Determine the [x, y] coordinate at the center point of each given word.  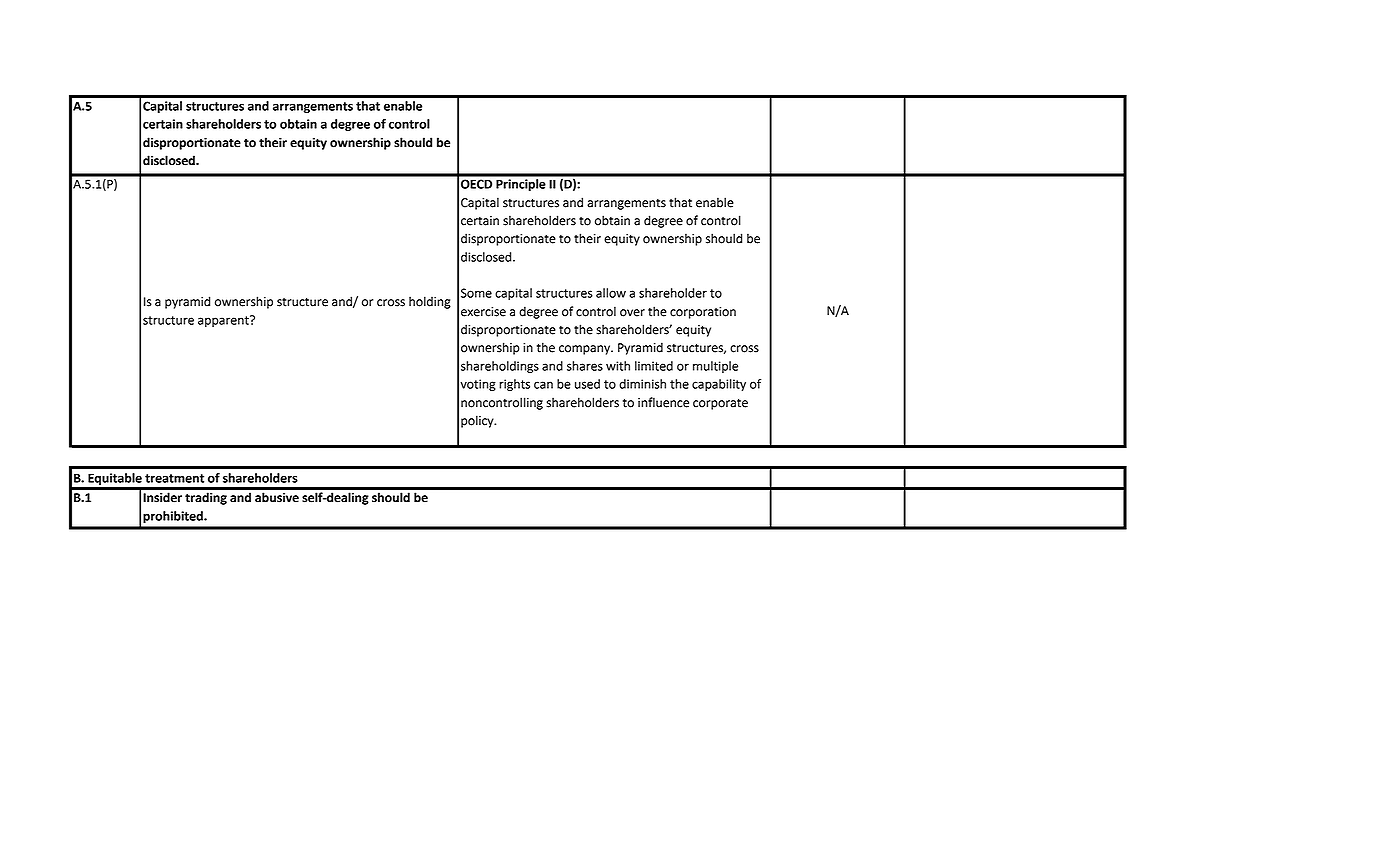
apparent [224, 321]
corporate [720, 404]
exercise [483, 312]
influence [663, 402]
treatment [174, 478]
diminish [642, 384]
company [586, 350]
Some [476, 293]
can [543, 385]
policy [478, 421]
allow [611, 293]
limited [654, 366]
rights [514, 385]
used [587, 384]
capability [719, 385]
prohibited [174, 517]
